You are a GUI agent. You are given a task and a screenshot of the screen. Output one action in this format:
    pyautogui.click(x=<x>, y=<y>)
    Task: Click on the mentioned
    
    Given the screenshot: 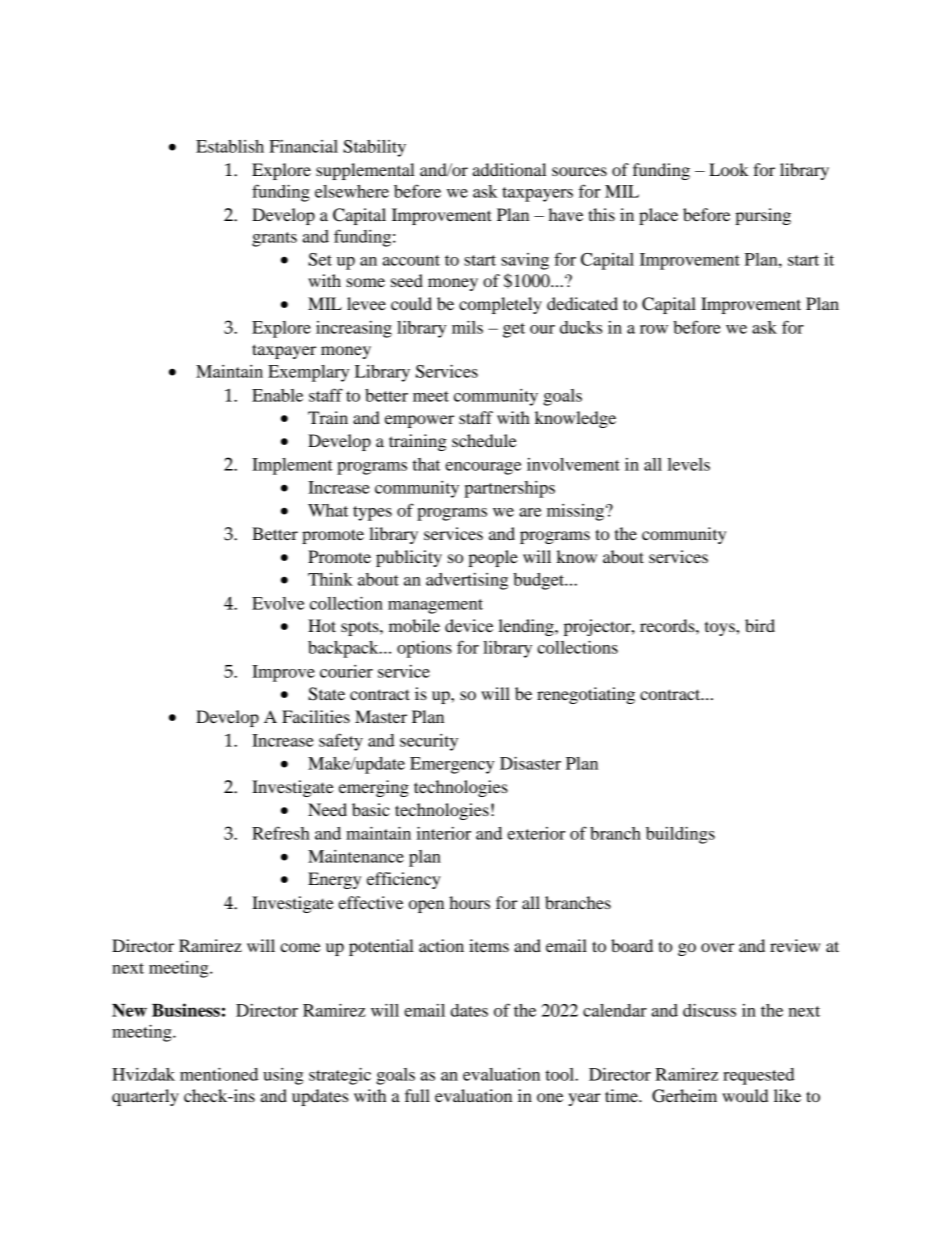 What is the action you would take?
    pyautogui.click(x=219, y=1074)
